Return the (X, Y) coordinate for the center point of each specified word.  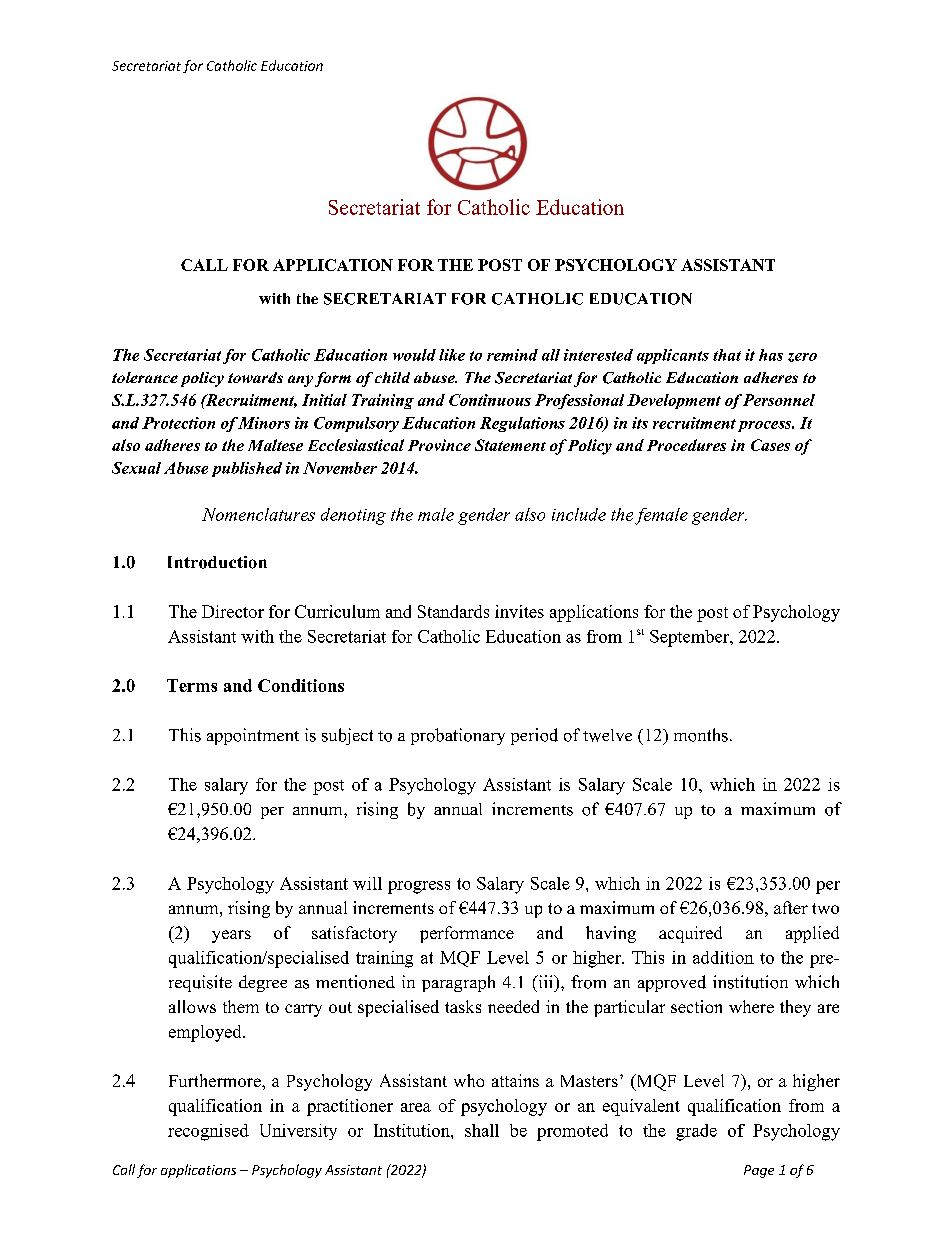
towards (255, 377)
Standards (453, 611)
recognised (208, 1132)
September (691, 638)
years (231, 936)
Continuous (490, 400)
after (791, 907)
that (727, 355)
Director (233, 611)
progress (419, 887)
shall (482, 1130)
